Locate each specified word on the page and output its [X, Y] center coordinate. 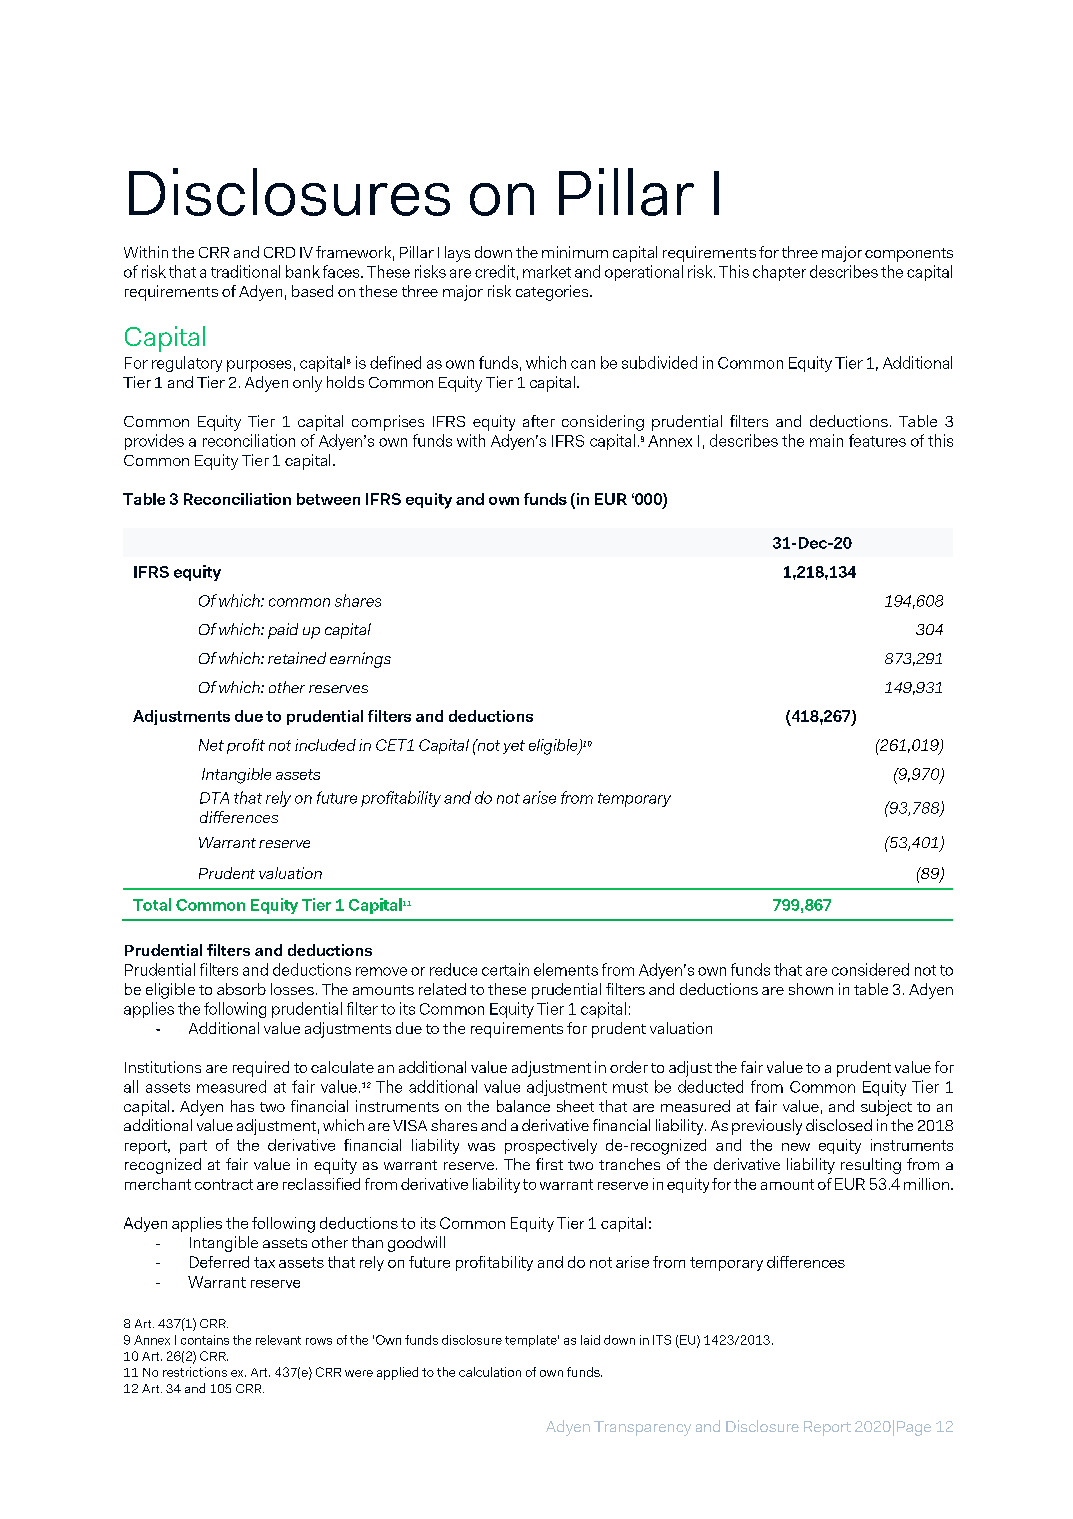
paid [283, 631]
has [242, 1106]
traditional [245, 271]
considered [870, 969]
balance [523, 1106]
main [826, 440]
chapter [779, 273]
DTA [214, 798]
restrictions [195, 1372]
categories [553, 293]
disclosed [839, 1125]
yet [514, 747]
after [539, 421]
